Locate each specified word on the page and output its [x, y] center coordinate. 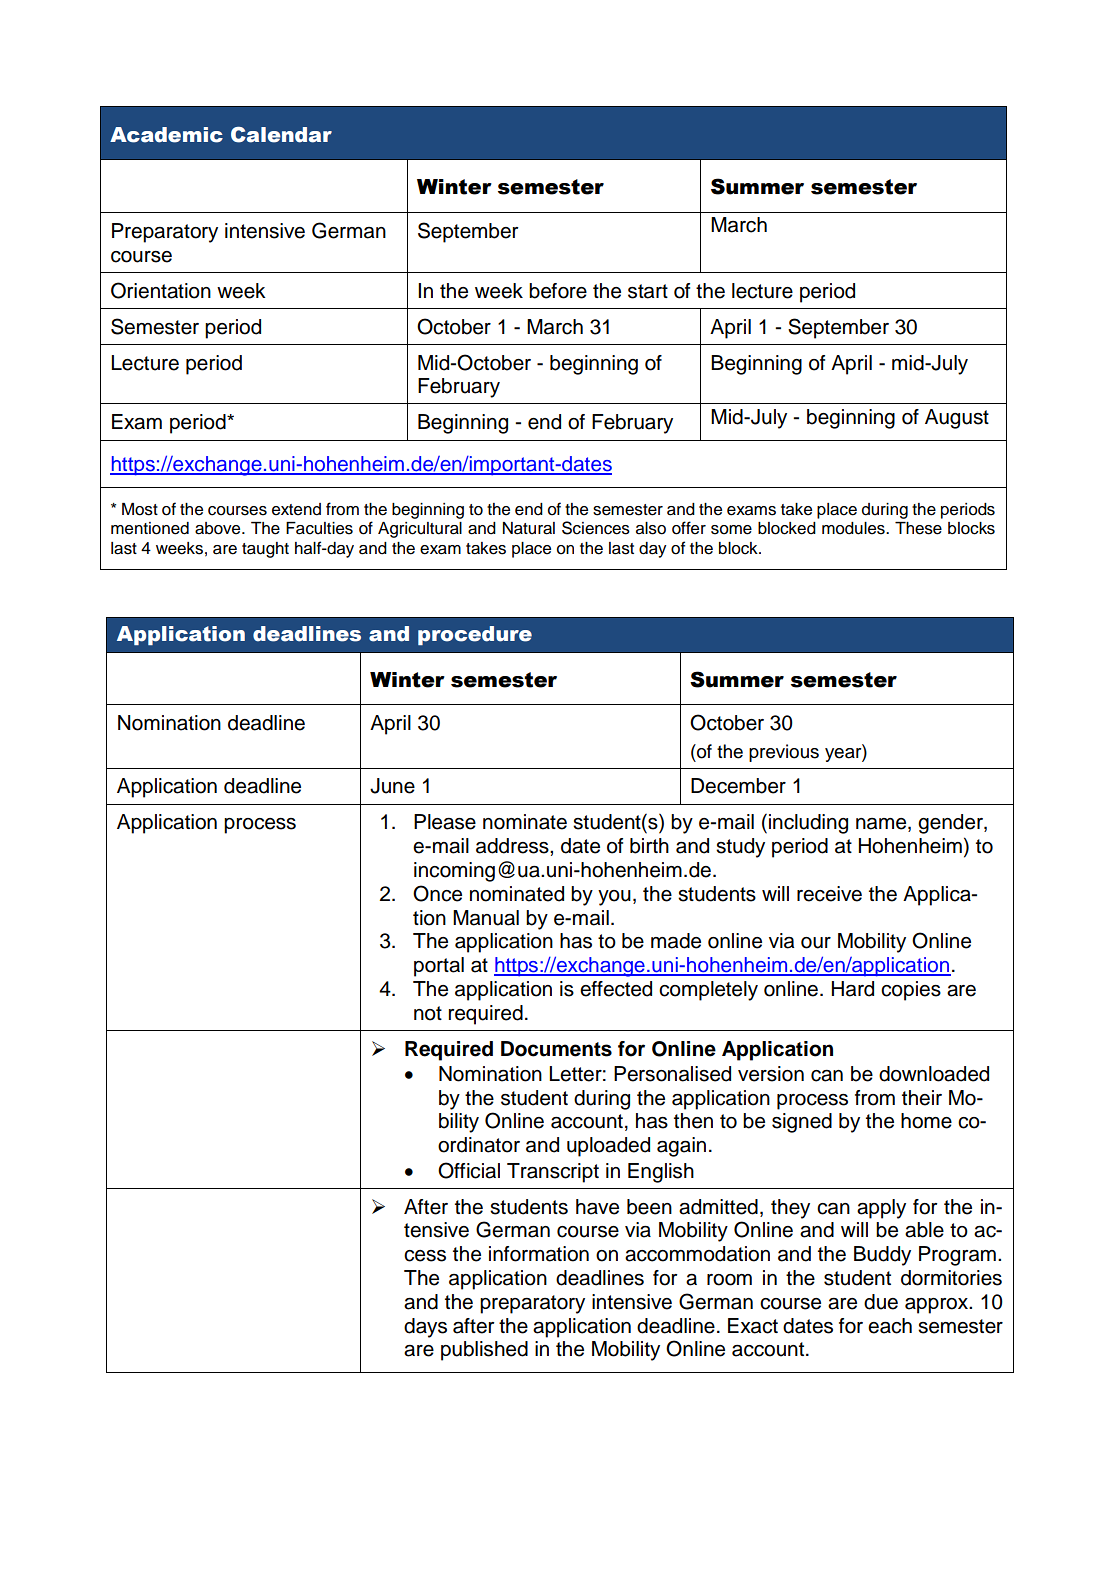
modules [854, 528]
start [648, 291]
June [392, 786]
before [558, 291]
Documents [556, 1049]
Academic [166, 135]
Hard [853, 989]
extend [296, 509]
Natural [529, 528]
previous [784, 753]
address [513, 846]
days [425, 1328]
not [428, 1013]
